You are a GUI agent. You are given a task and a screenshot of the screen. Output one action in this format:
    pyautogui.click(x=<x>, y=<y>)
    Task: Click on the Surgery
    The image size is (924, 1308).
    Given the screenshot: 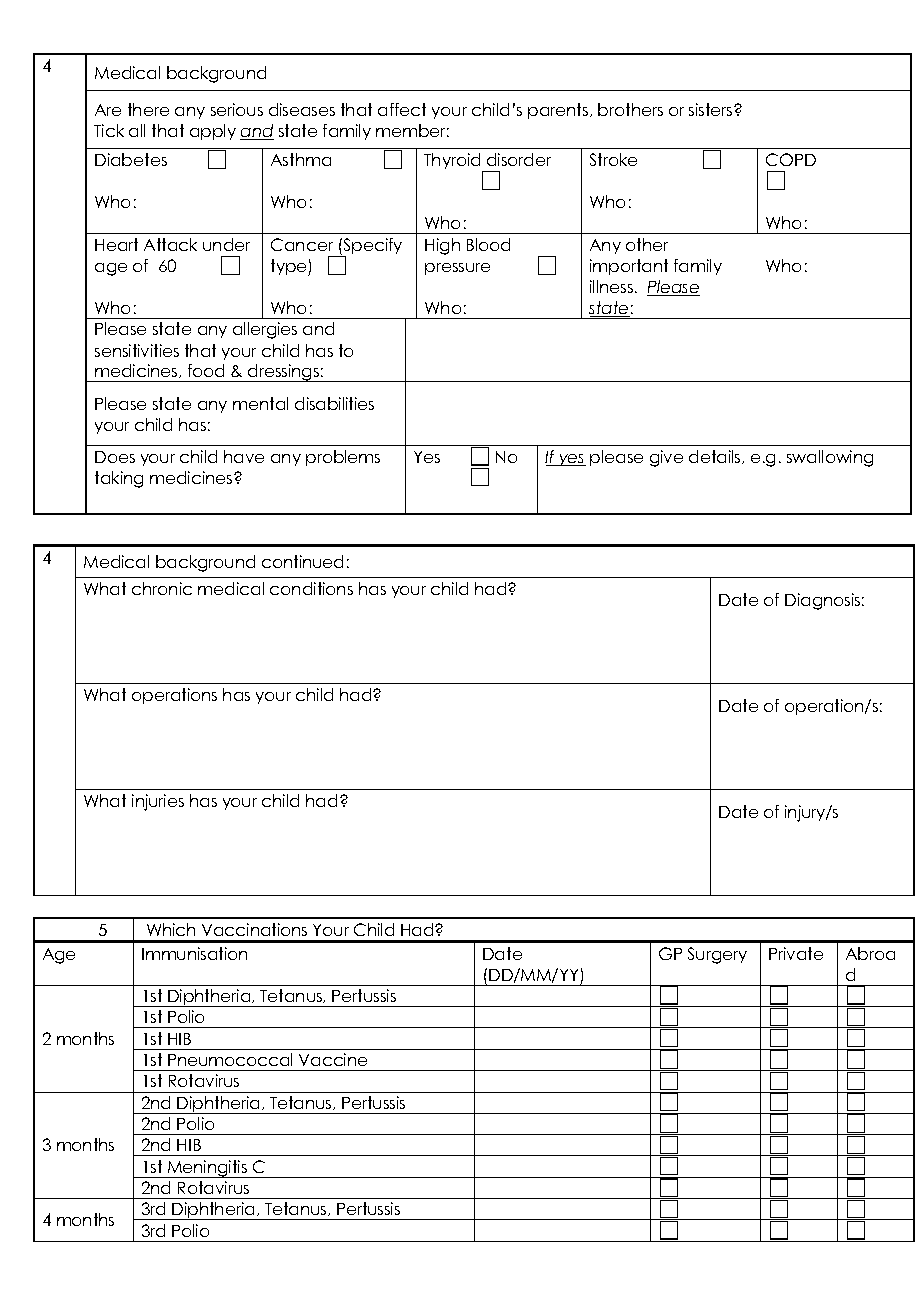 What is the action you would take?
    pyautogui.click(x=717, y=955)
